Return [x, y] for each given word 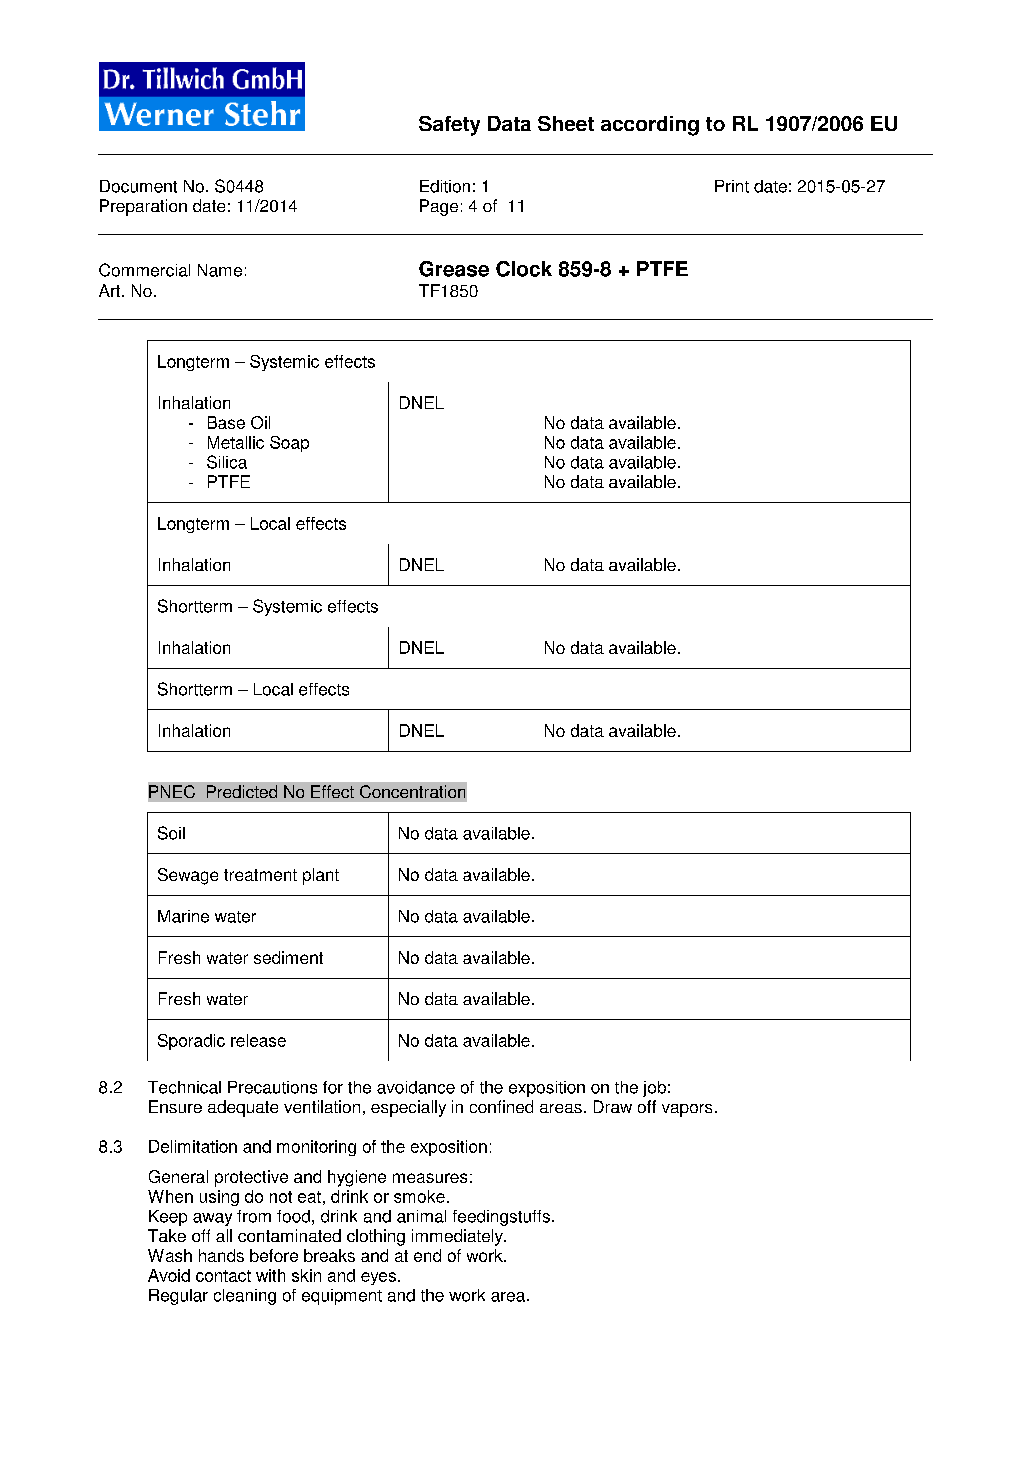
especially [408, 1108]
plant [321, 876]
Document [138, 186]
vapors [687, 1110]
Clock [524, 269]
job [654, 1089]
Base [226, 422]
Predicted [242, 791]
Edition [445, 186]
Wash [170, 1255]
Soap [289, 444]
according [650, 126]
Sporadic [191, 1042]
